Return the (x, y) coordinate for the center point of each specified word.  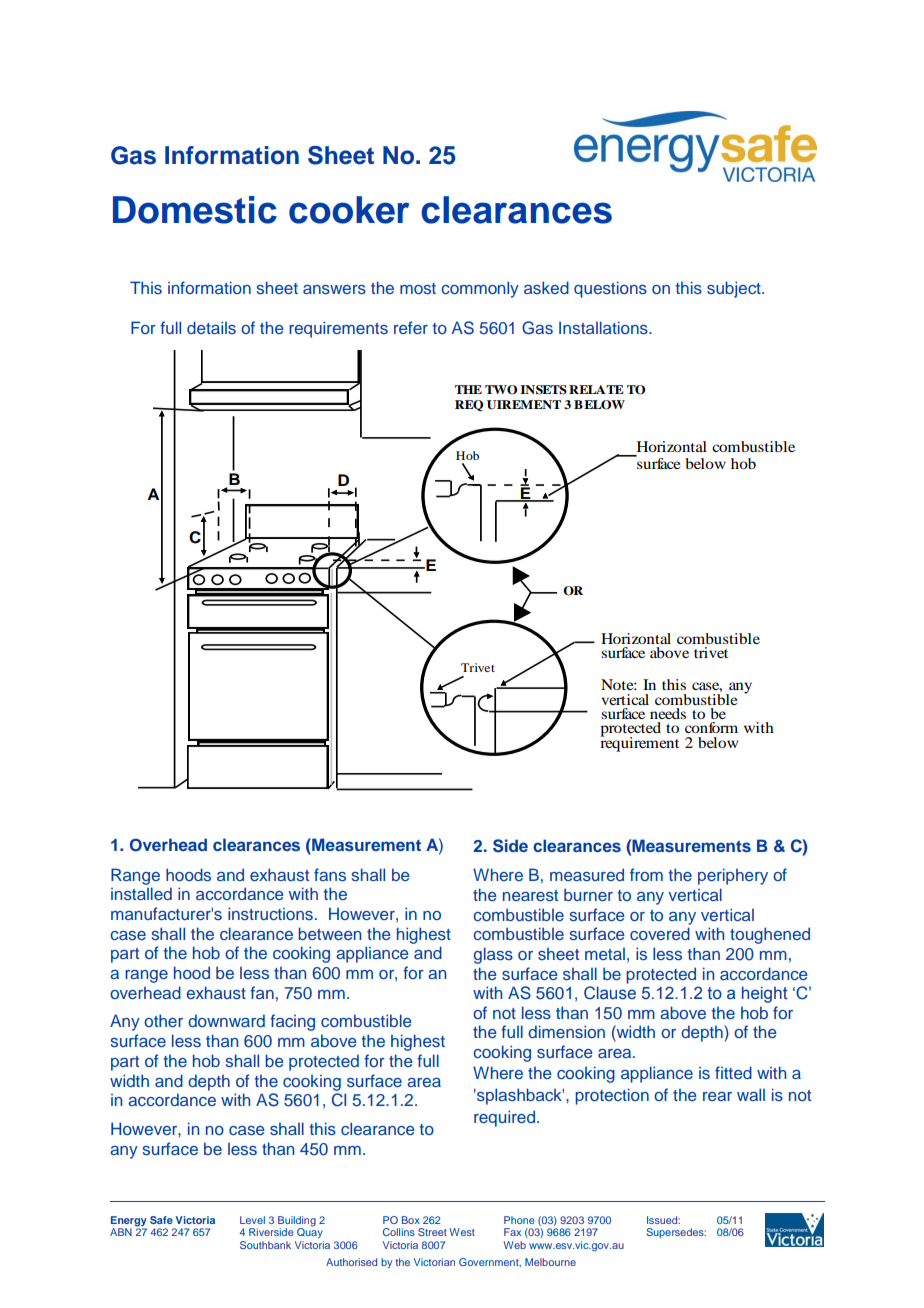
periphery (733, 876)
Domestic (195, 210)
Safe (161, 1220)
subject (735, 289)
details (211, 327)
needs (668, 713)
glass (493, 955)
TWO (501, 390)
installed (141, 893)
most (418, 288)
